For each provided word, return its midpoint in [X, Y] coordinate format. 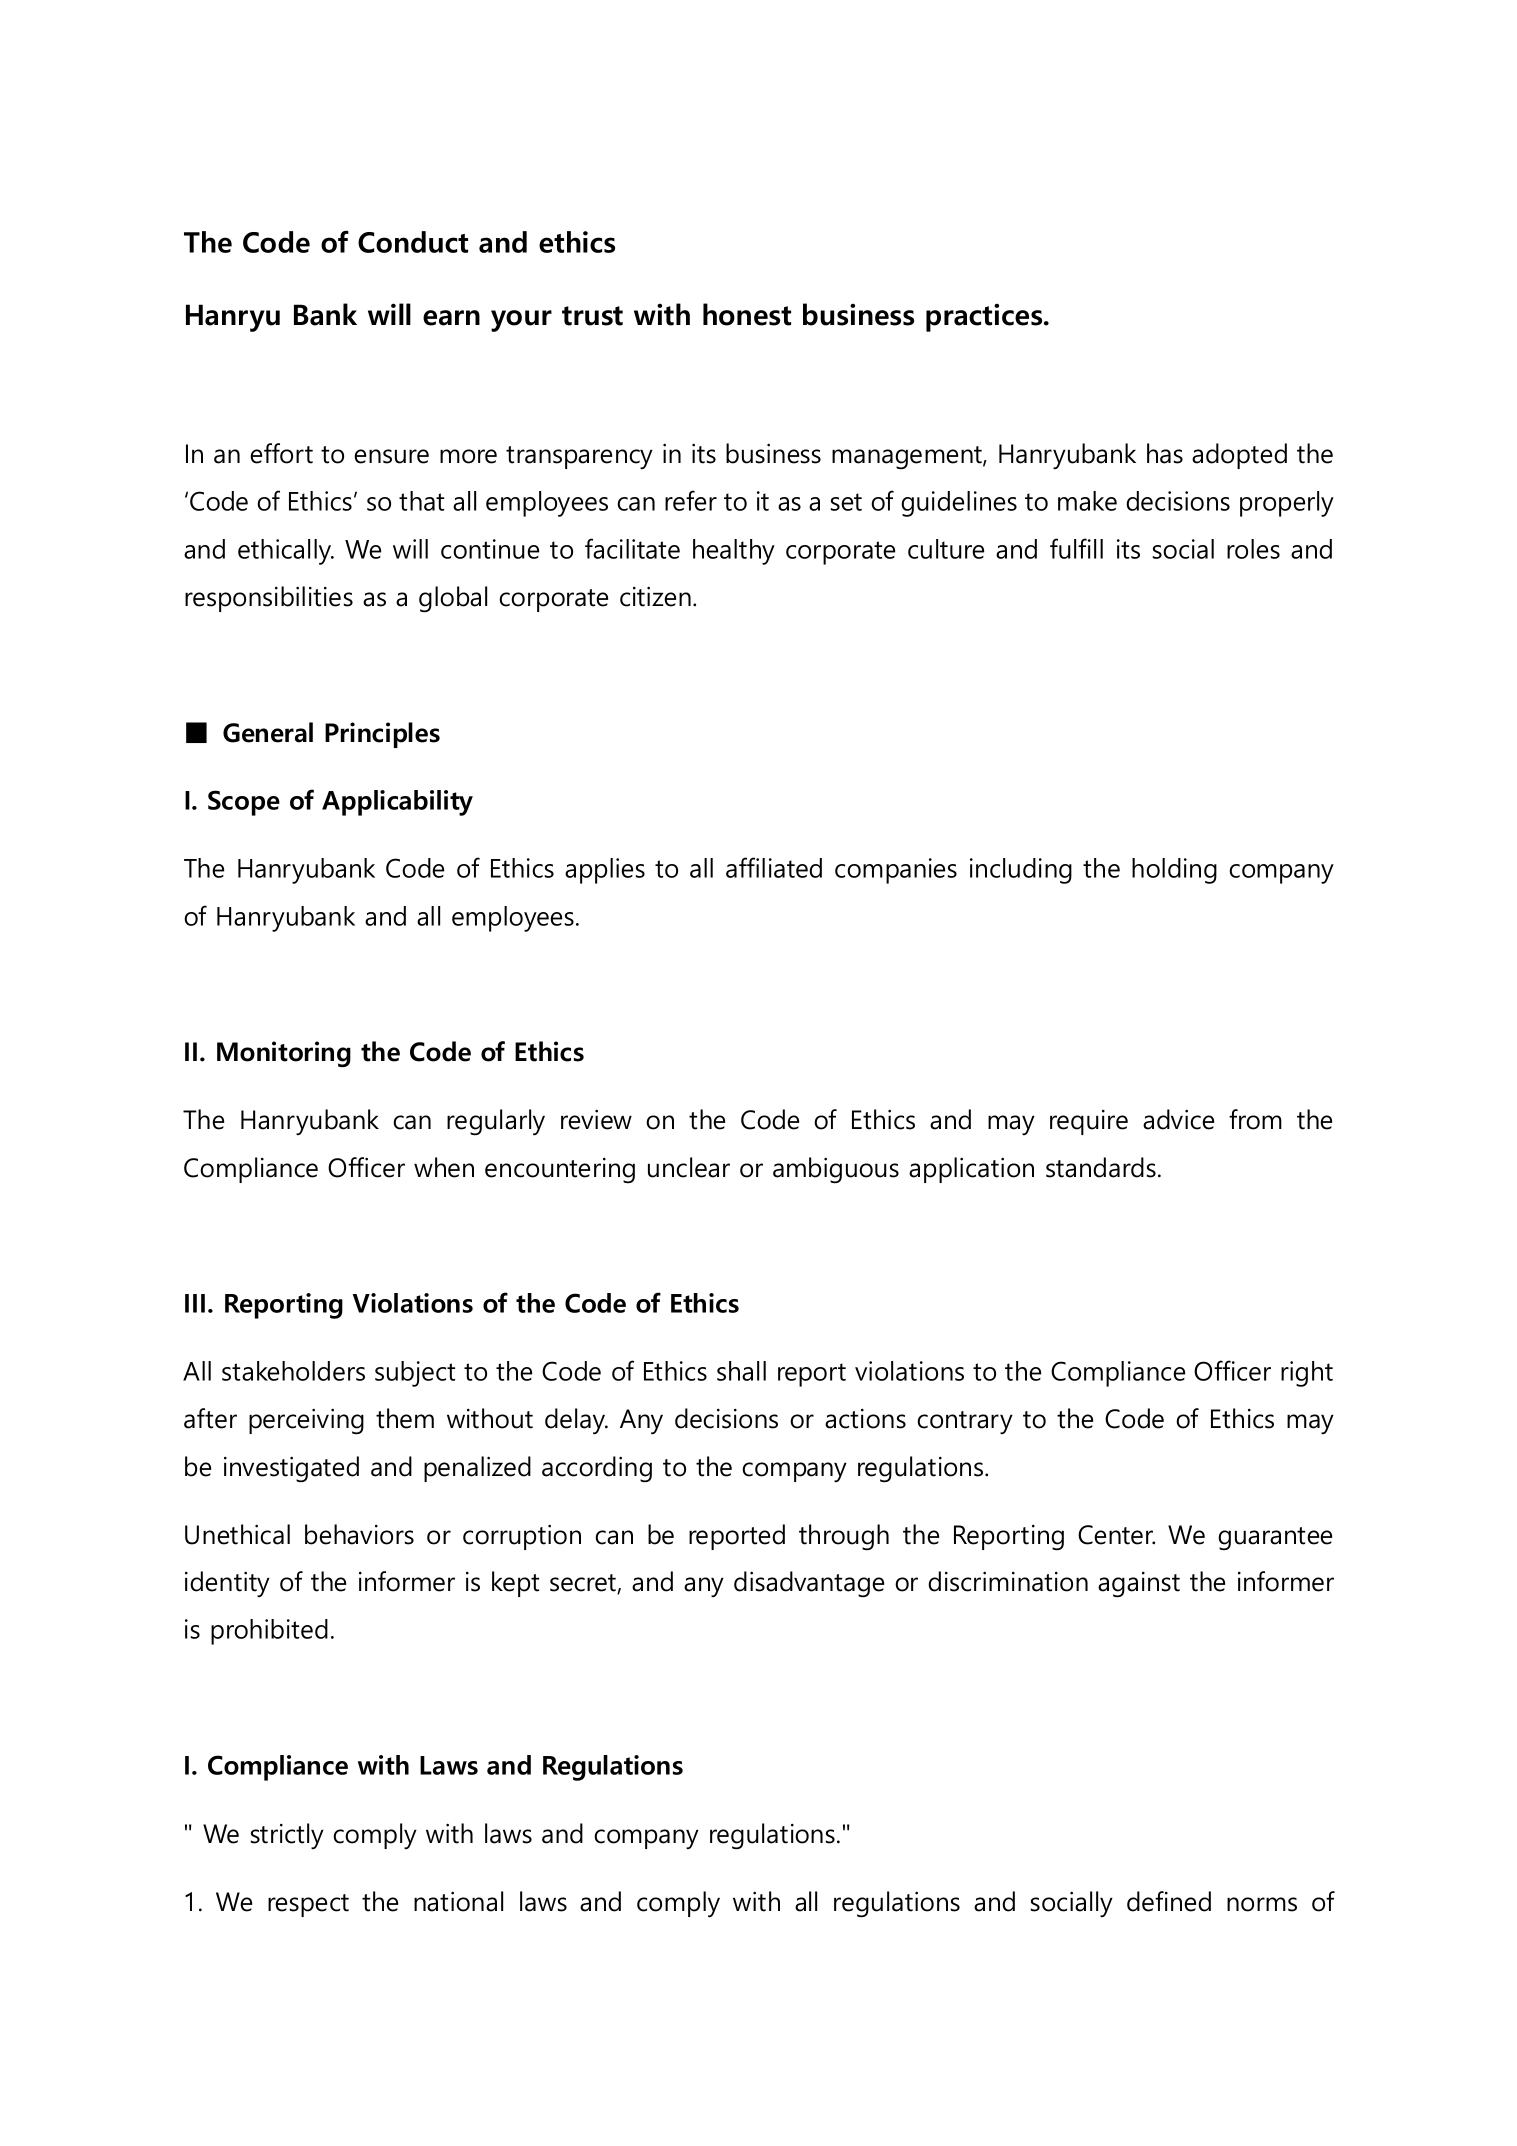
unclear [689, 1167]
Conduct [413, 242]
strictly [287, 1836]
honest [747, 314]
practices [985, 317]
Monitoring [284, 1054]
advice [1178, 1119]
